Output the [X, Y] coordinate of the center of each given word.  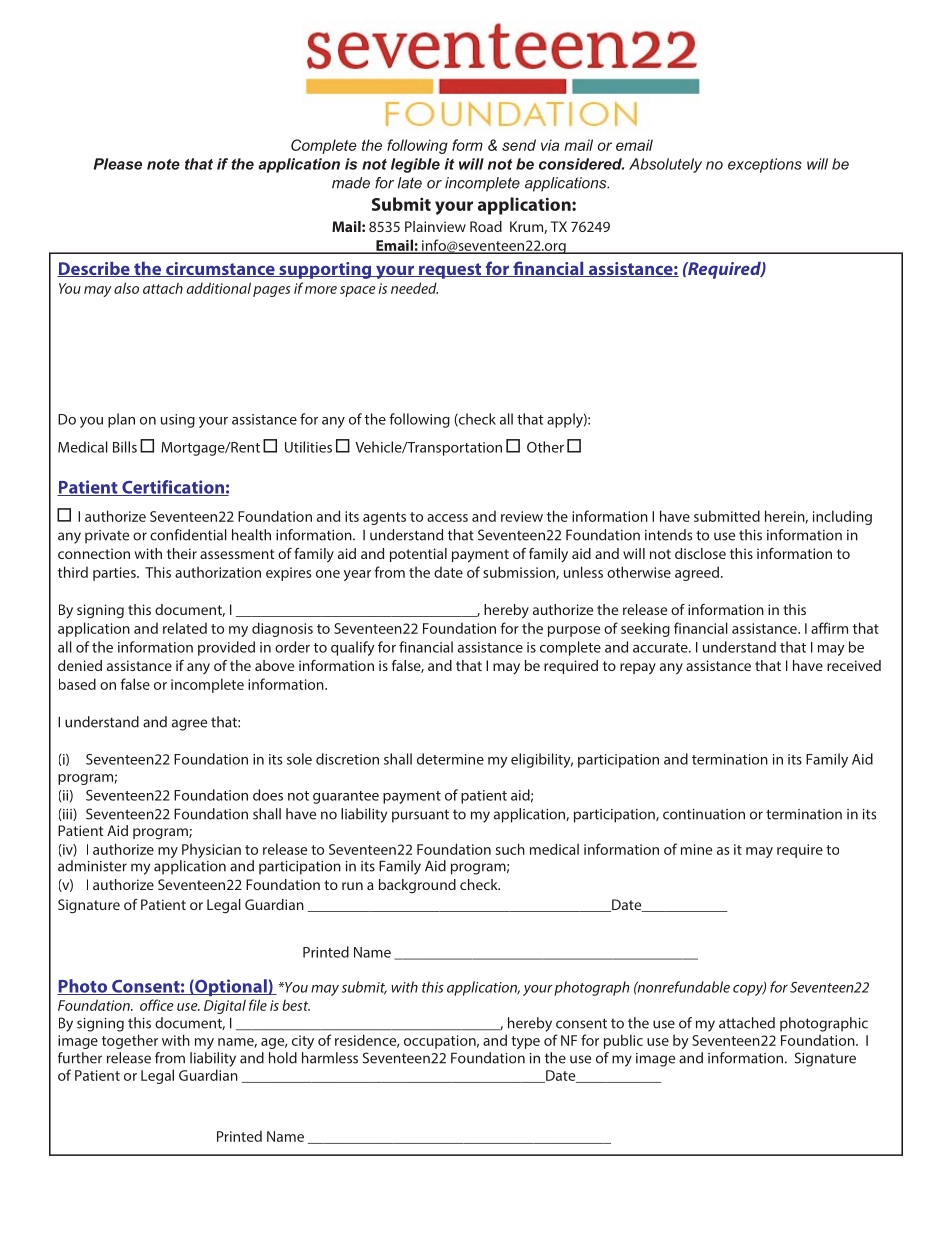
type [525, 1042]
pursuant [420, 816]
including [842, 517]
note [163, 164]
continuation [704, 814]
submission [520, 573]
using [178, 421]
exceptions [765, 165]
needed [414, 288]
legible [415, 165]
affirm [829, 628]
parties [115, 574]
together [130, 1041]
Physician [210, 852]
